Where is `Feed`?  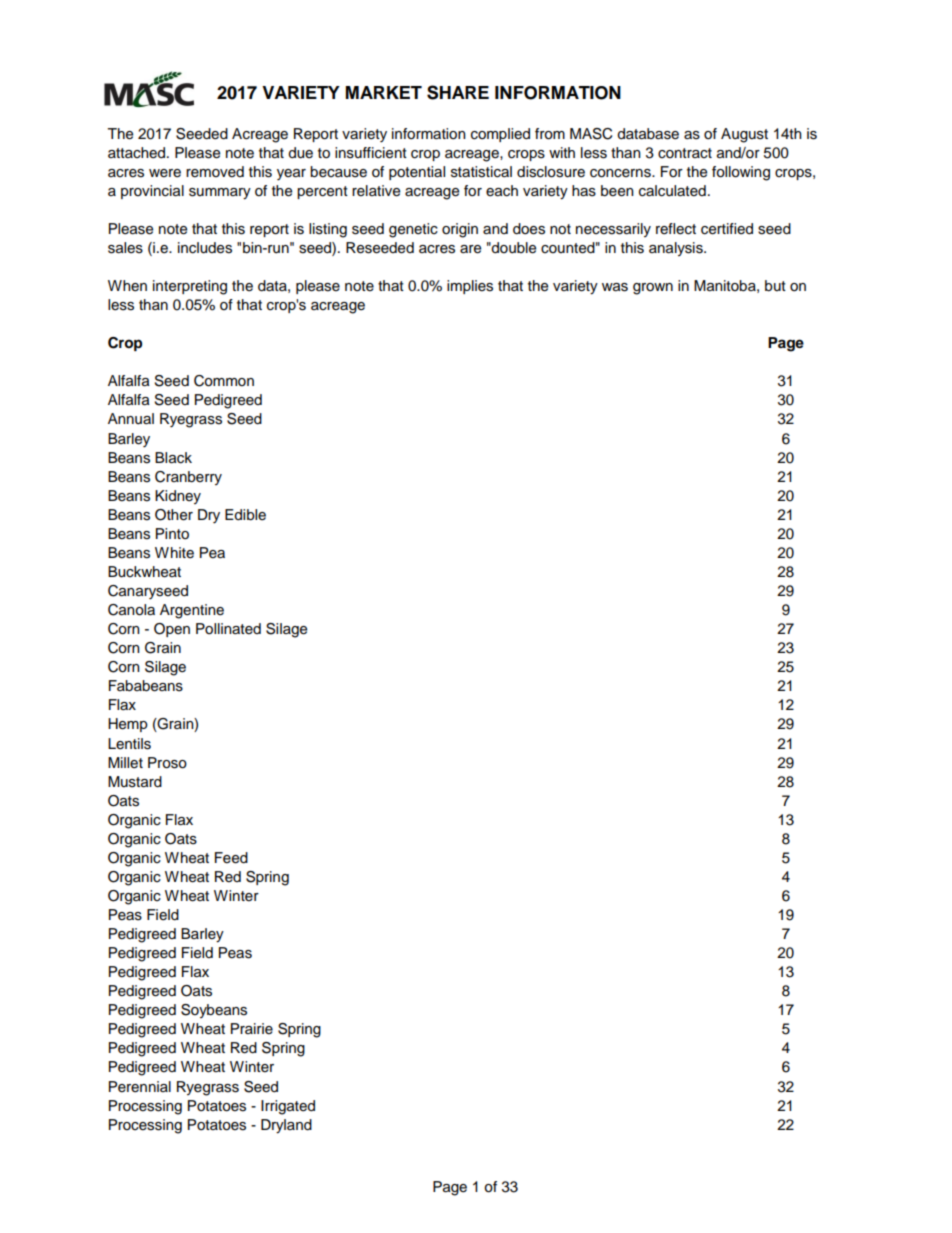 Feed is located at coordinates (231, 858).
